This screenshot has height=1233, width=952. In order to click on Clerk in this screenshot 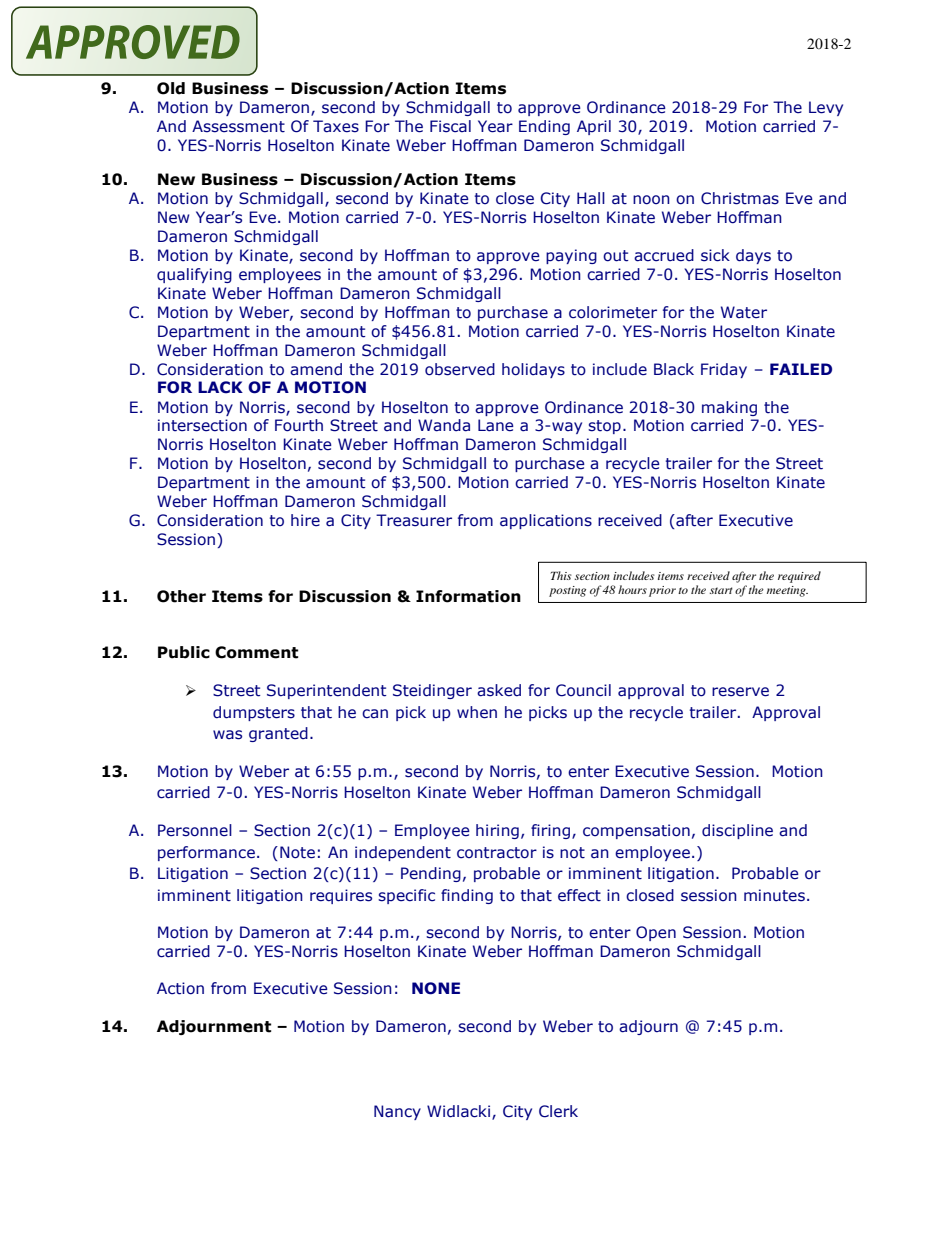, I will do `click(558, 1111)`.
